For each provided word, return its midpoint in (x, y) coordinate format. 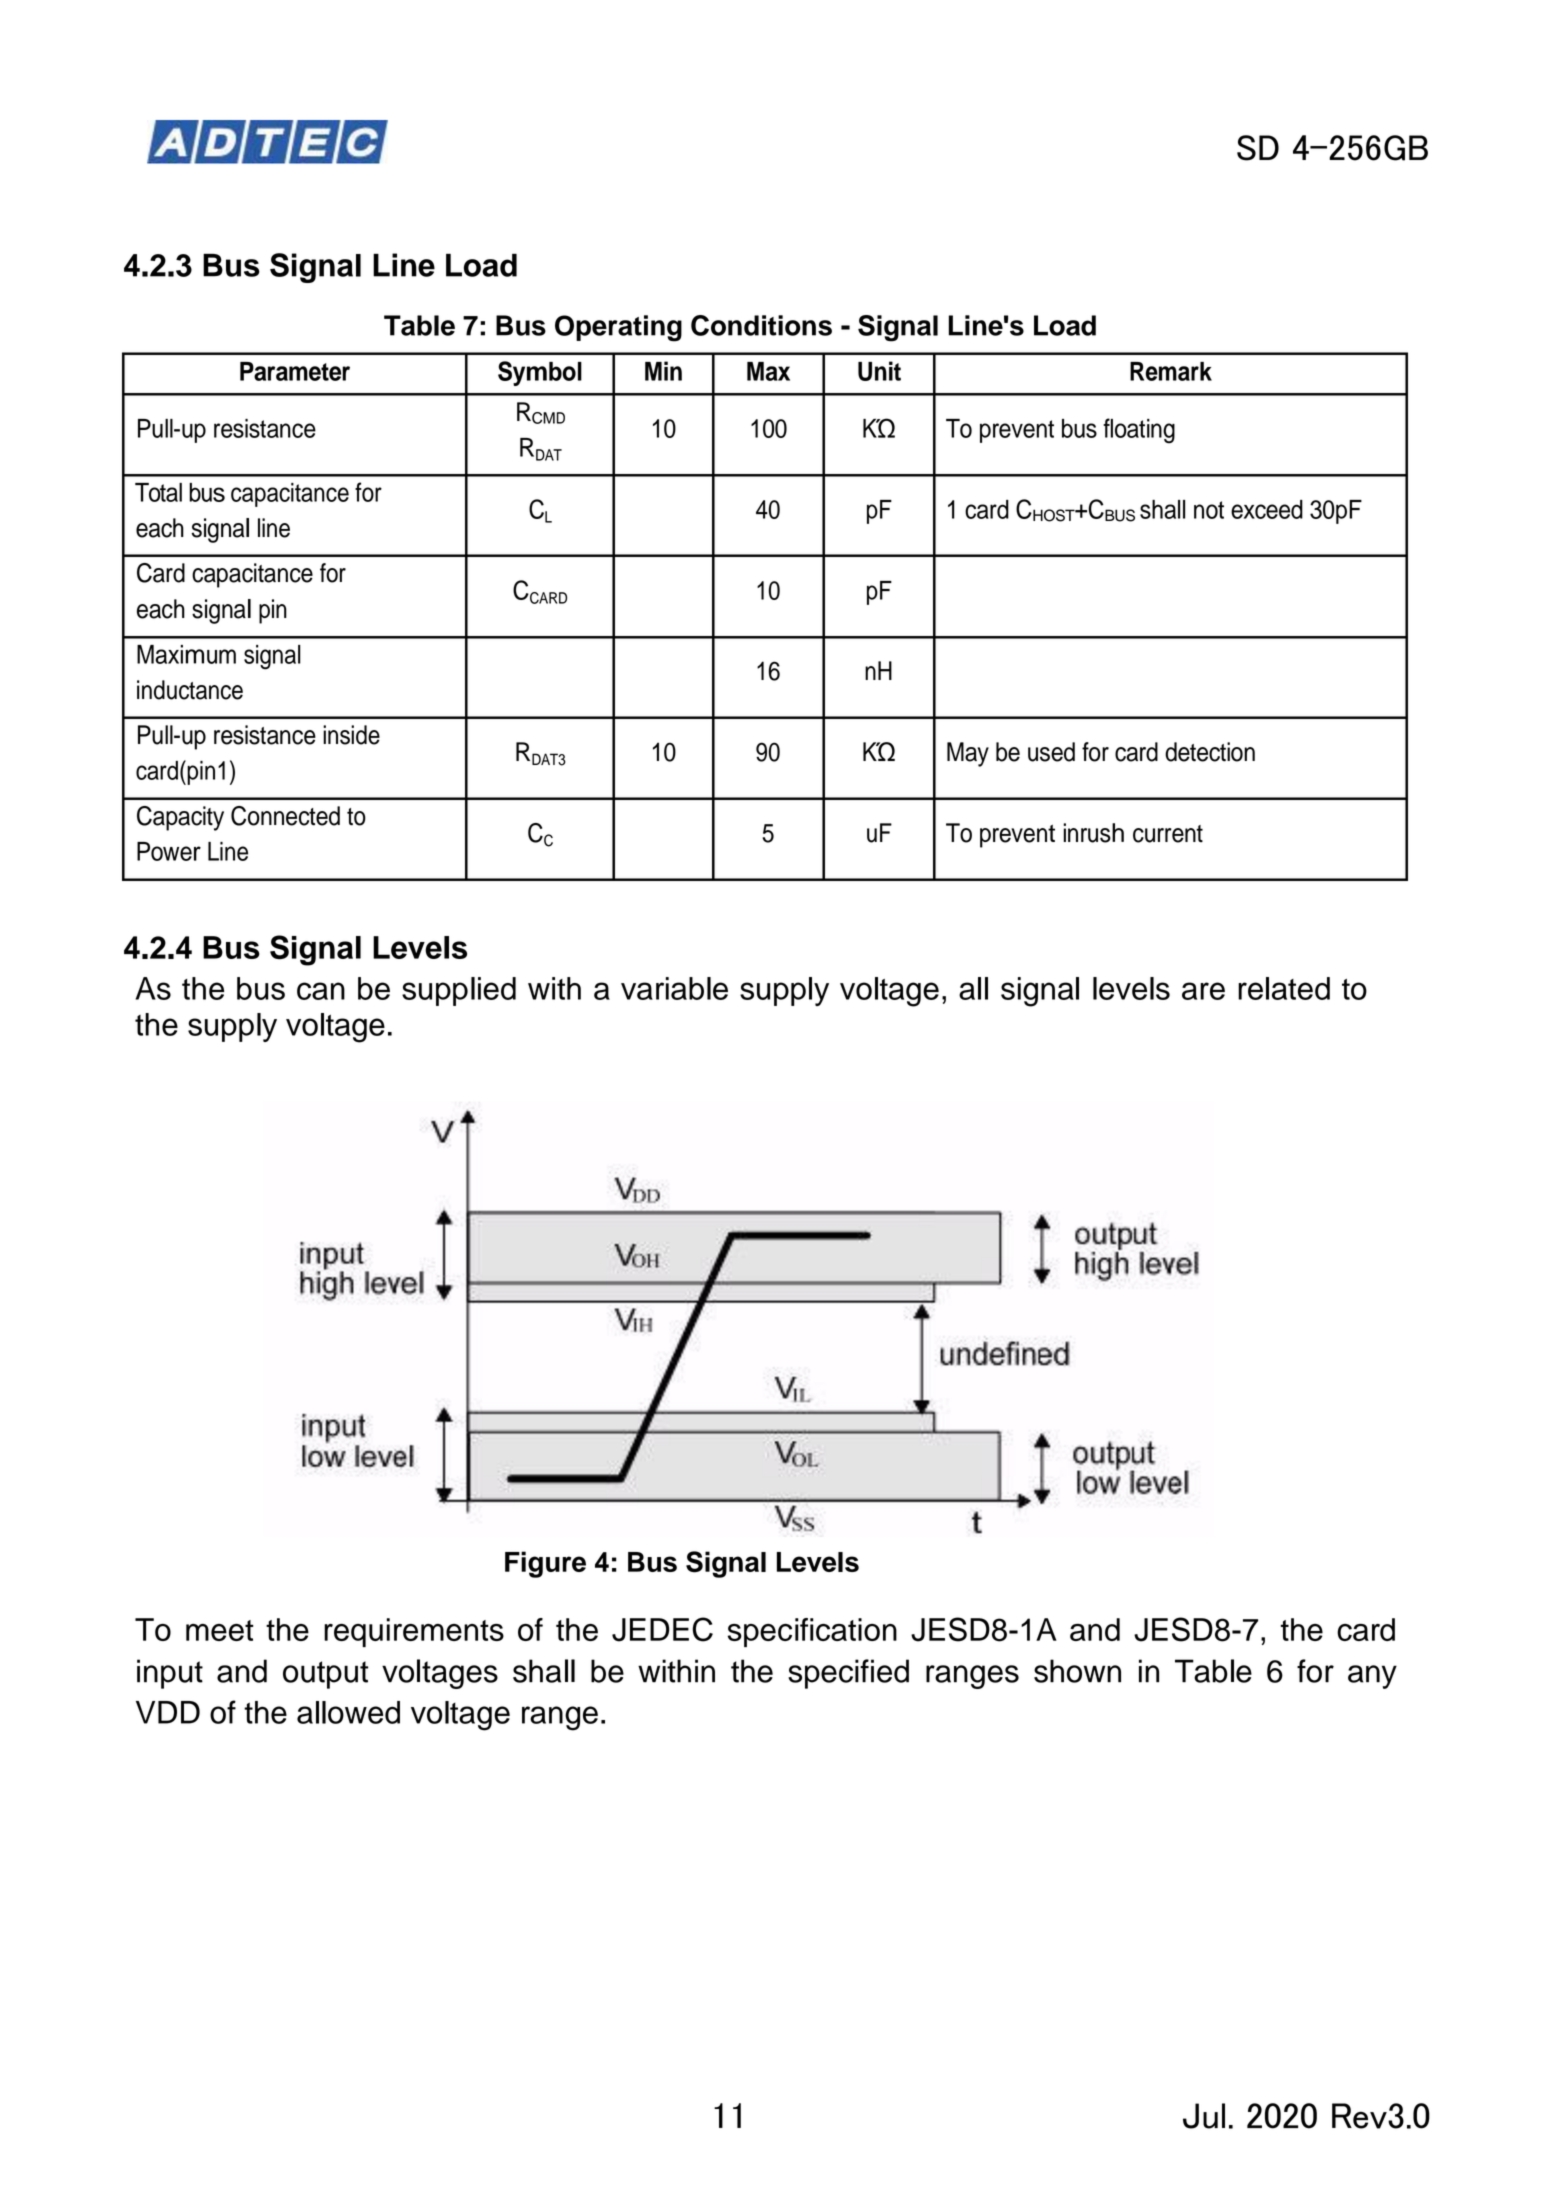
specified (848, 1674)
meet (219, 1630)
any (1372, 1677)
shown (1077, 1671)
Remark (1171, 371)
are (1203, 991)
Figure (545, 1564)
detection (1210, 752)
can (321, 991)
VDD (168, 1712)
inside (351, 735)
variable (674, 988)
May (968, 754)
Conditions (761, 325)
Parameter (295, 371)
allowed (348, 1712)
